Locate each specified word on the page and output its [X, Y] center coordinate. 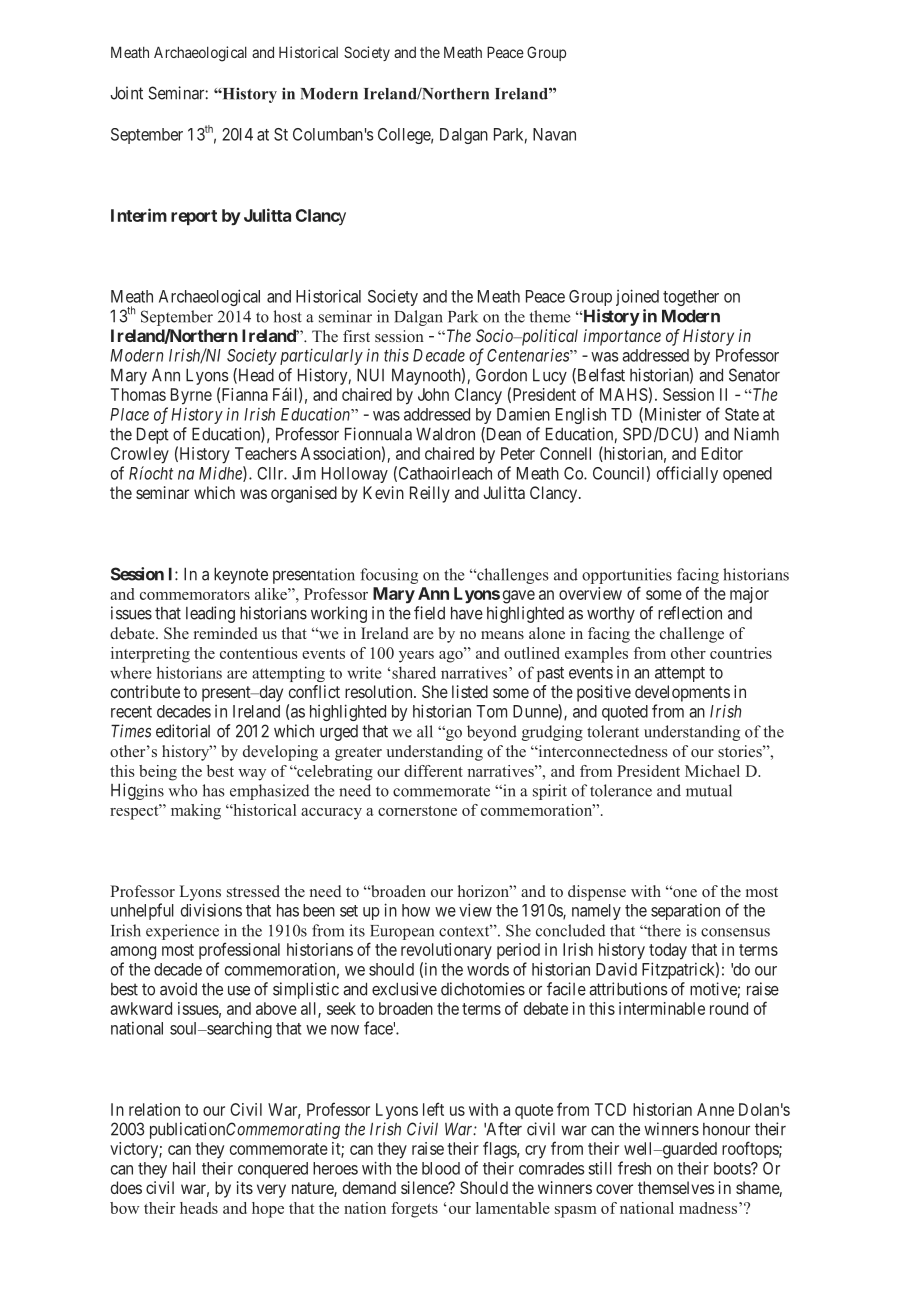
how [416, 910]
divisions [211, 910]
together [691, 298]
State [742, 414]
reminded [226, 633]
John [433, 394]
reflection [690, 613]
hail [184, 1168]
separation [685, 912]
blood [441, 1168]
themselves [676, 1187]
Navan [554, 134]
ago [452, 655]
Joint [126, 93]
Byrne [191, 396]
